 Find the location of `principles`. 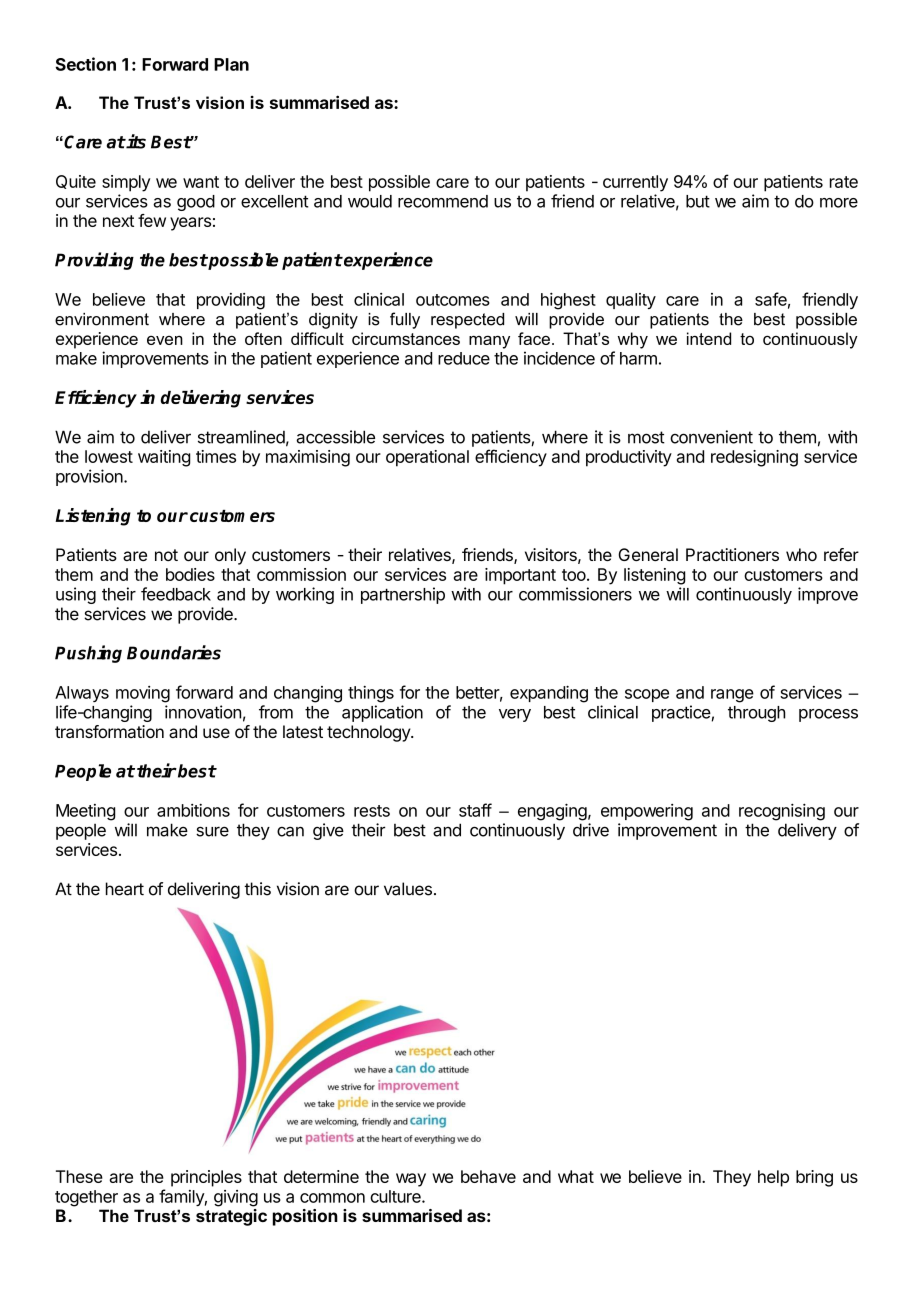

principles is located at coordinates (206, 1178).
